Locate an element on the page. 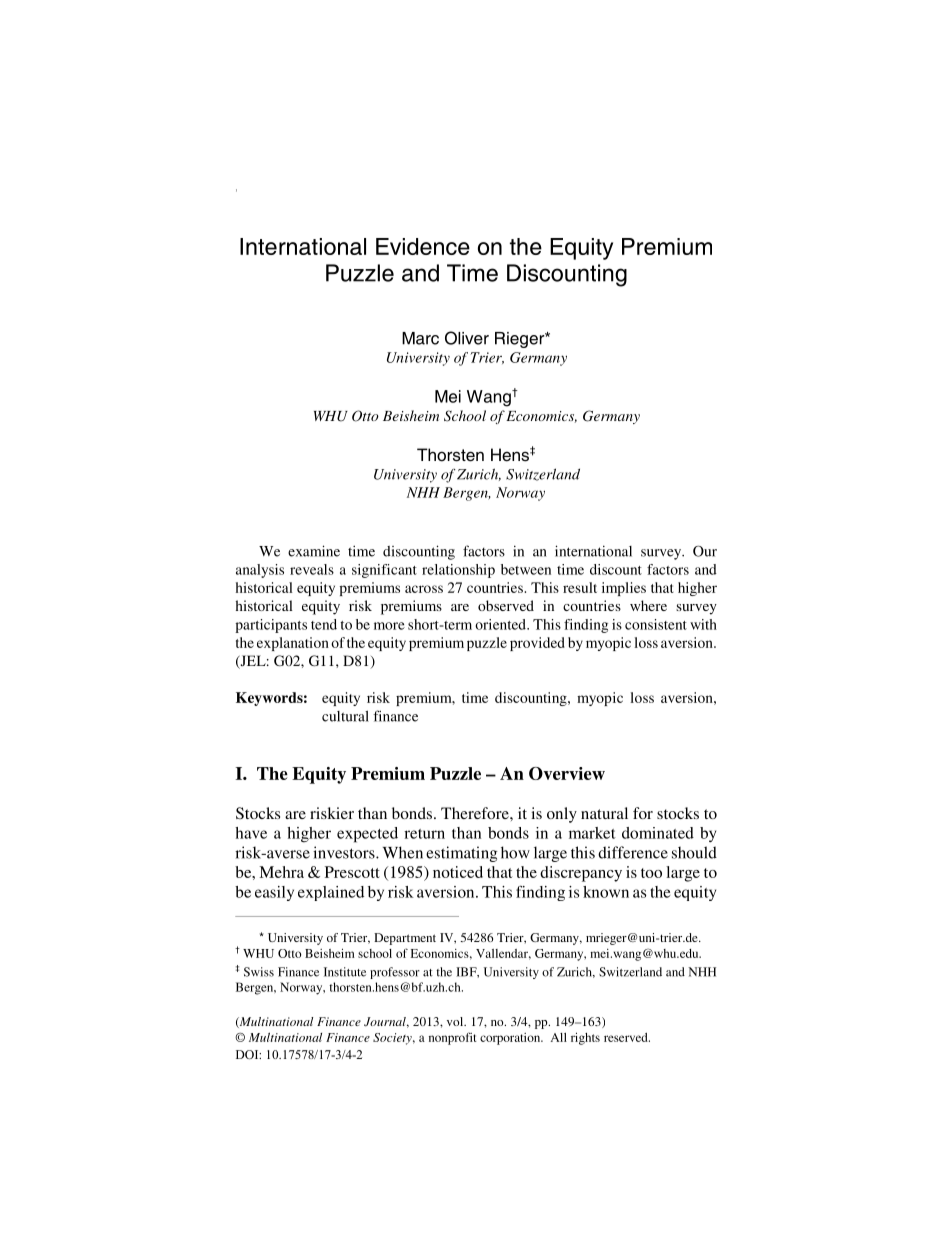 This page has height=1233, width=952. Evidence is located at coordinates (423, 246).
